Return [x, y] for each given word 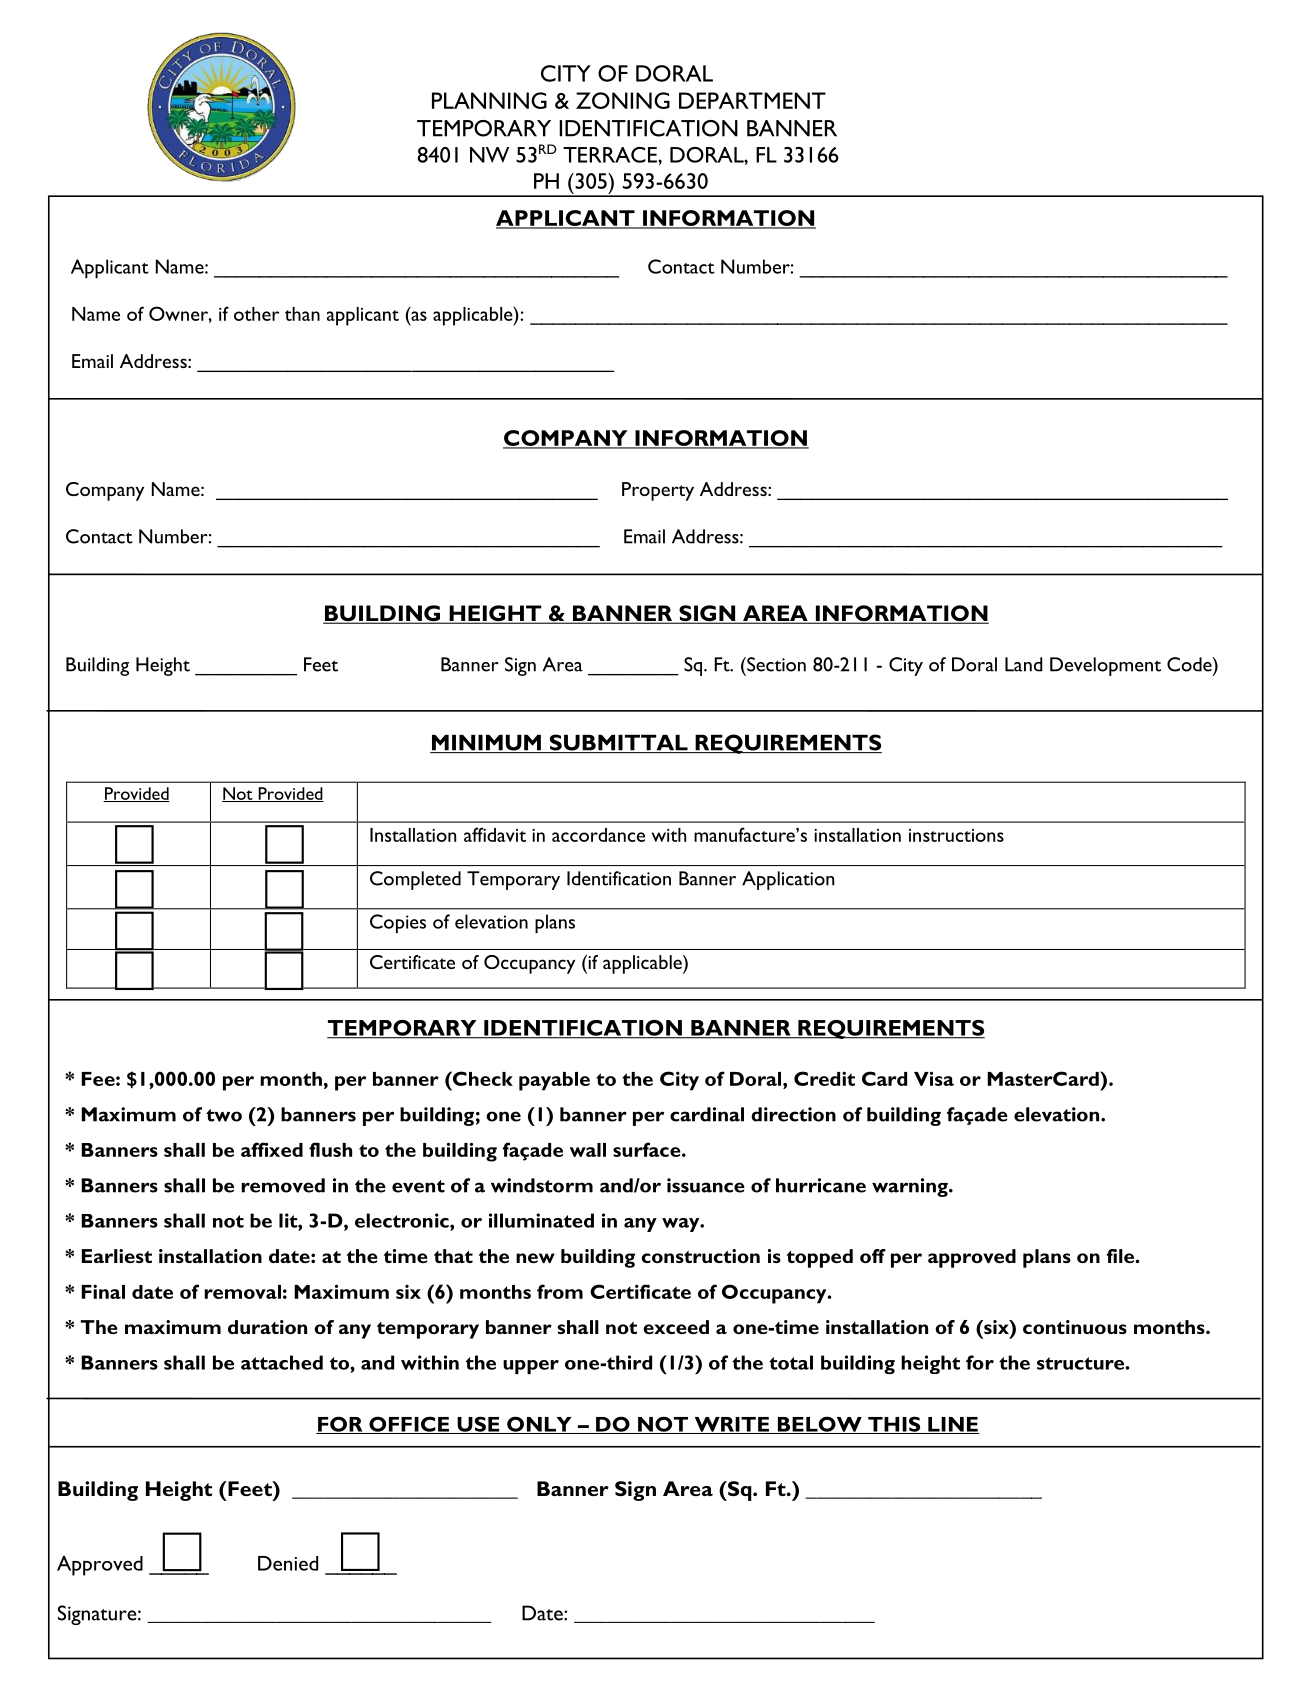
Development [1105, 666]
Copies [398, 923]
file [1121, 1256]
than [302, 314]
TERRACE [611, 155]
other [256, 314]
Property [658, 491]
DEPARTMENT [752, 100]
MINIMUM [486, 744]
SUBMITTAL [618, 743]
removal [242, 1292]
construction [701, 1256]
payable [554, 1081]
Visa [934, 1078]
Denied [288, 1563]
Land [1023, 664]
